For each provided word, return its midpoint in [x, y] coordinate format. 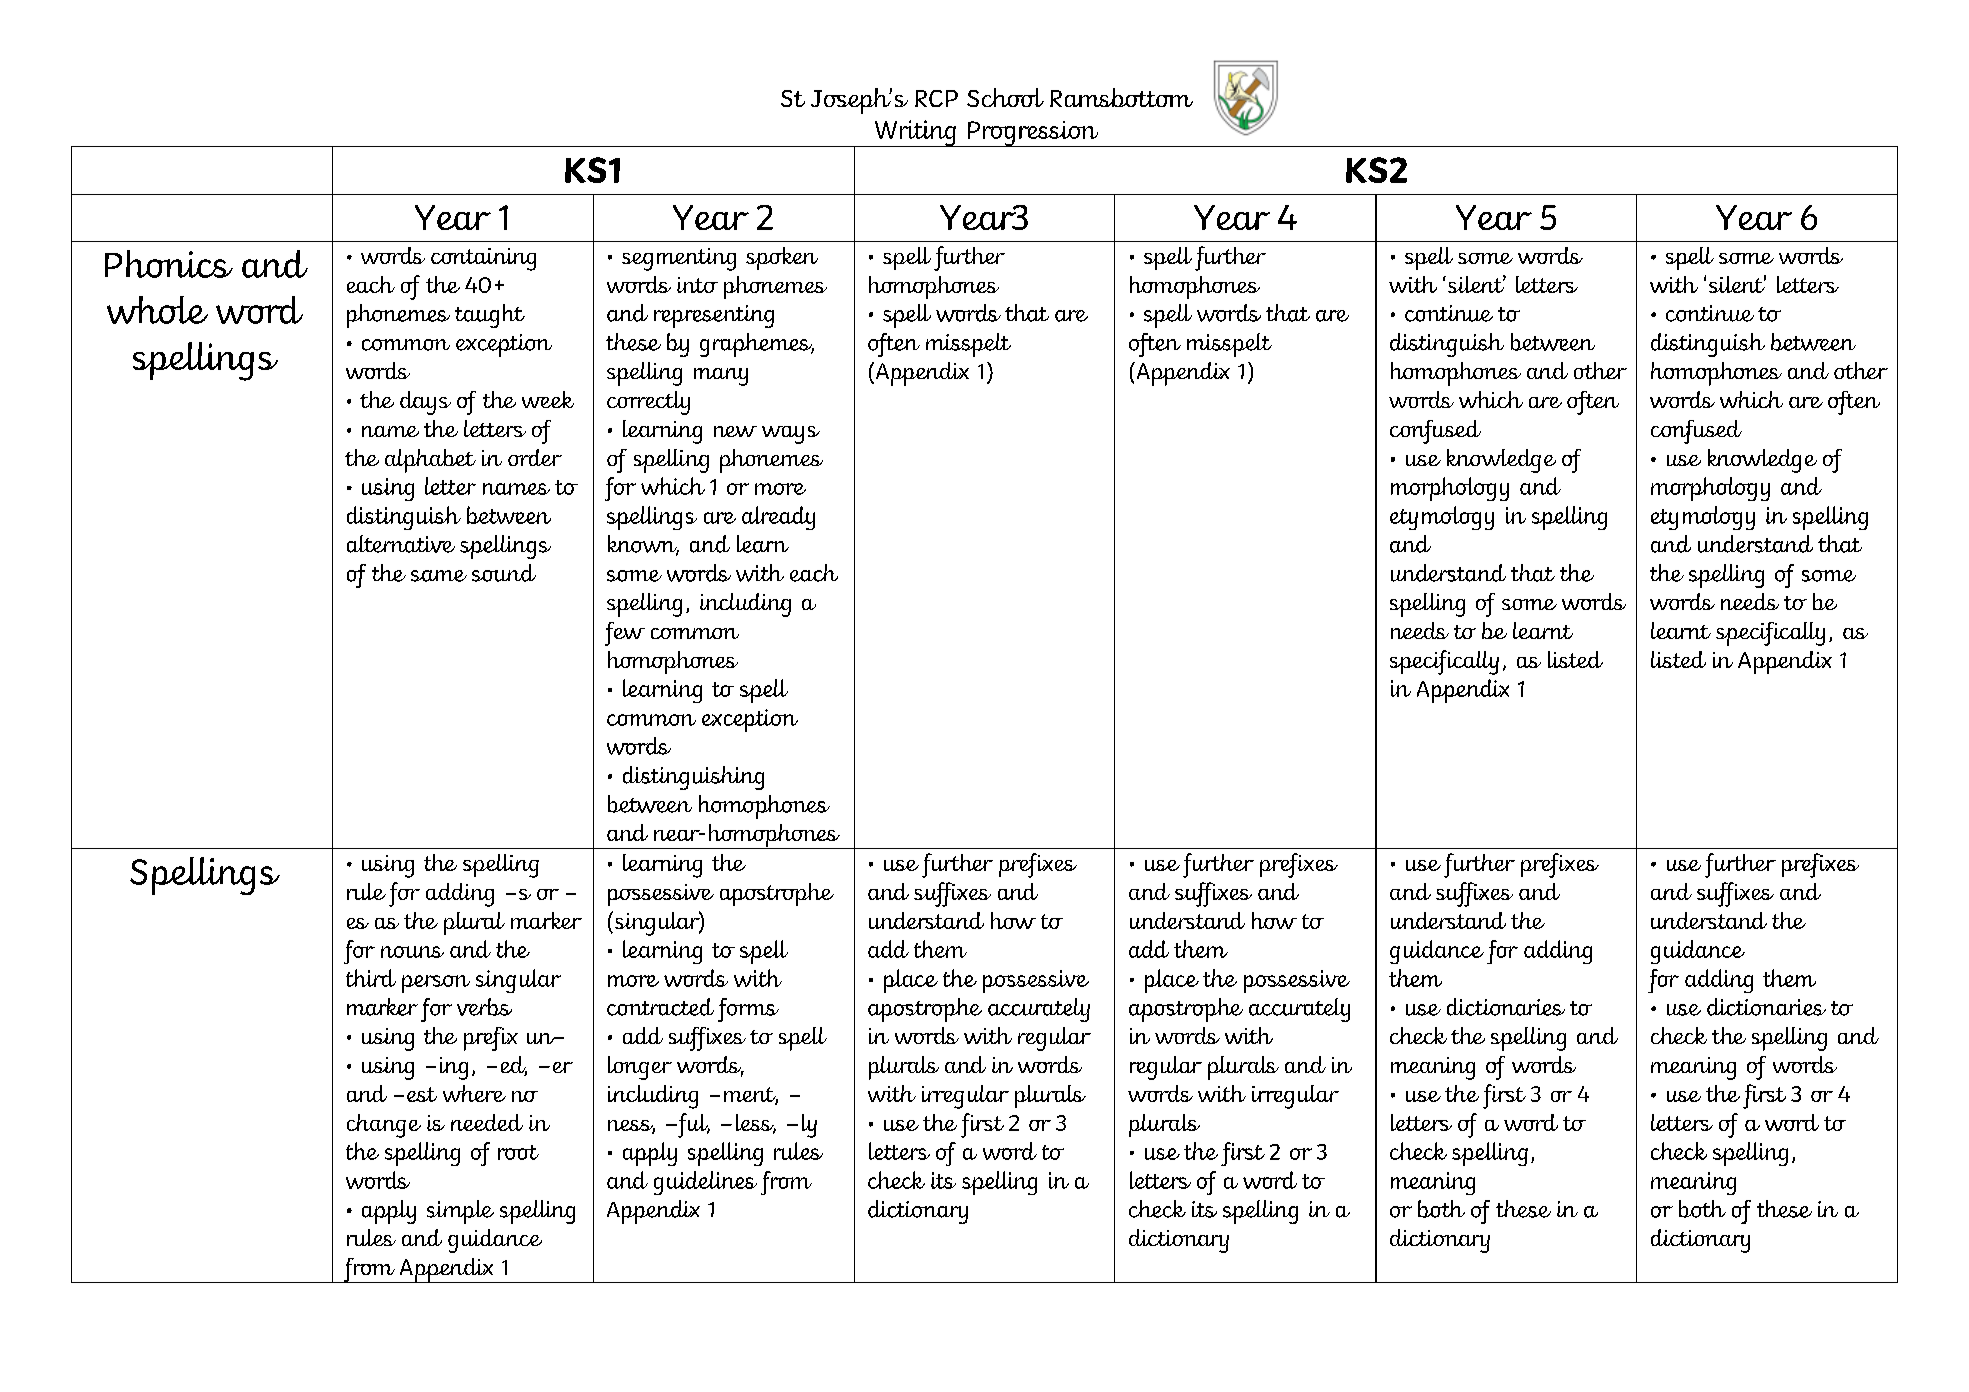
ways [791, 435]
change [384, 1126]
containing [483, 259]
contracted [660, 1007]
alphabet [430, 461]
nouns [412, 952]
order [535, 457]
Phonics [169, 264]
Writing [915, 133]
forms [748, 1010]
